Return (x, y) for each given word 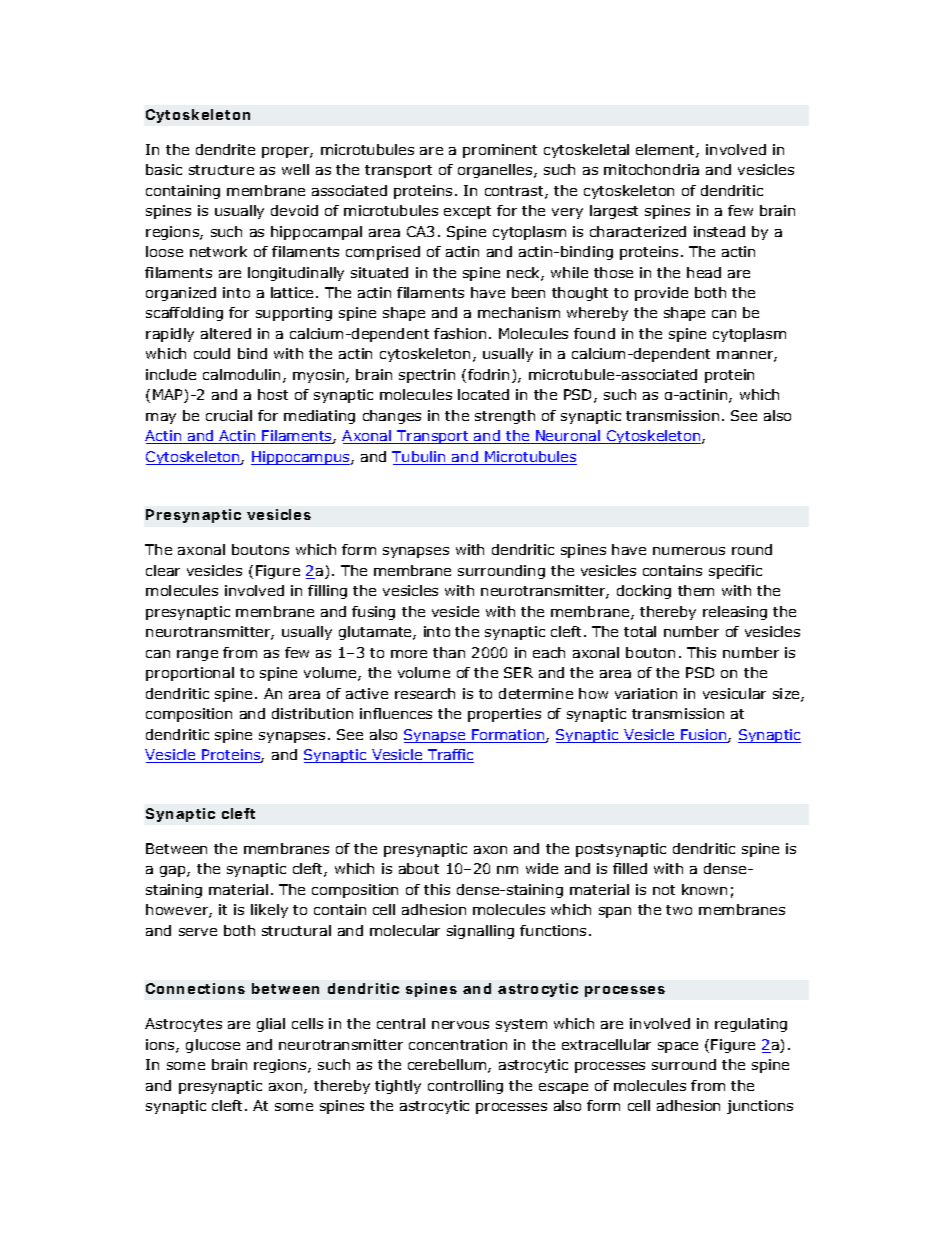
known (704, 889)
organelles (496, 171)
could (212, 353)
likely (269, 911)
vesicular (734, 693)
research (425, 693)
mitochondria (651, 169)
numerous (689, 551)
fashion (460, 333)
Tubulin (420, 458)
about (419, 868)
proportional (190, 674)
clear (163, 570)
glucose (213, 1046)
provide (661, 294)
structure (221, 170)
